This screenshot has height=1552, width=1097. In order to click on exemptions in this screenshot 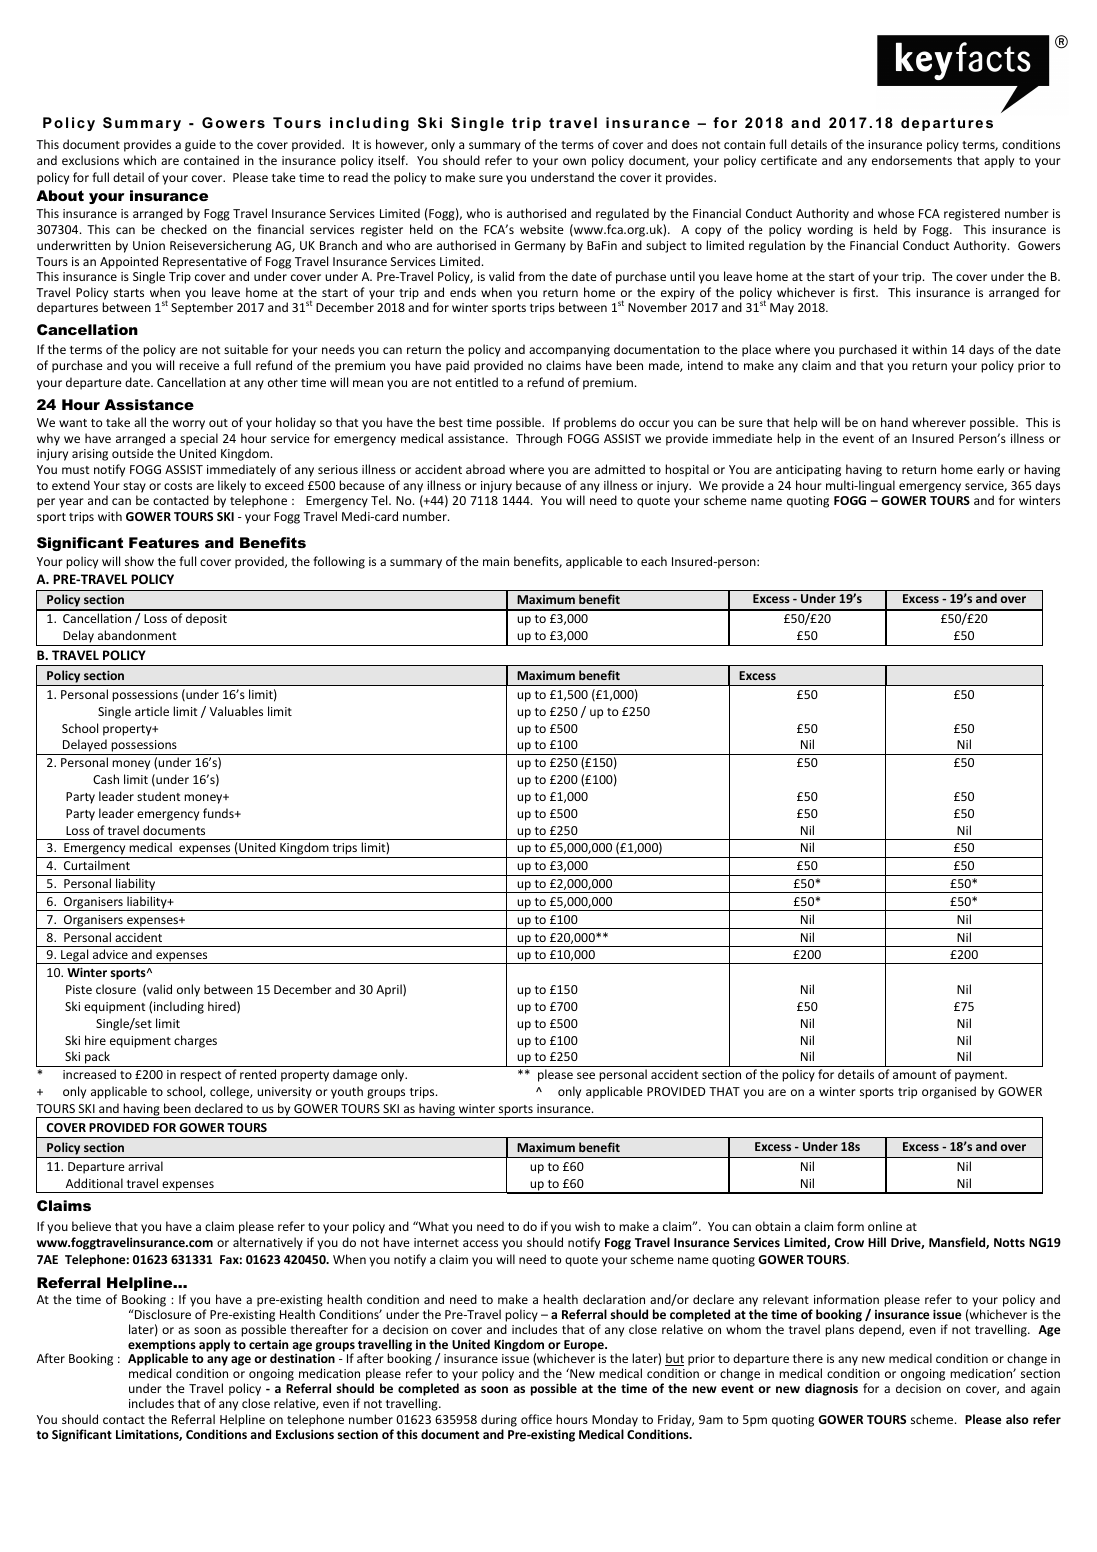, I will do `click(162, 1347)`.
